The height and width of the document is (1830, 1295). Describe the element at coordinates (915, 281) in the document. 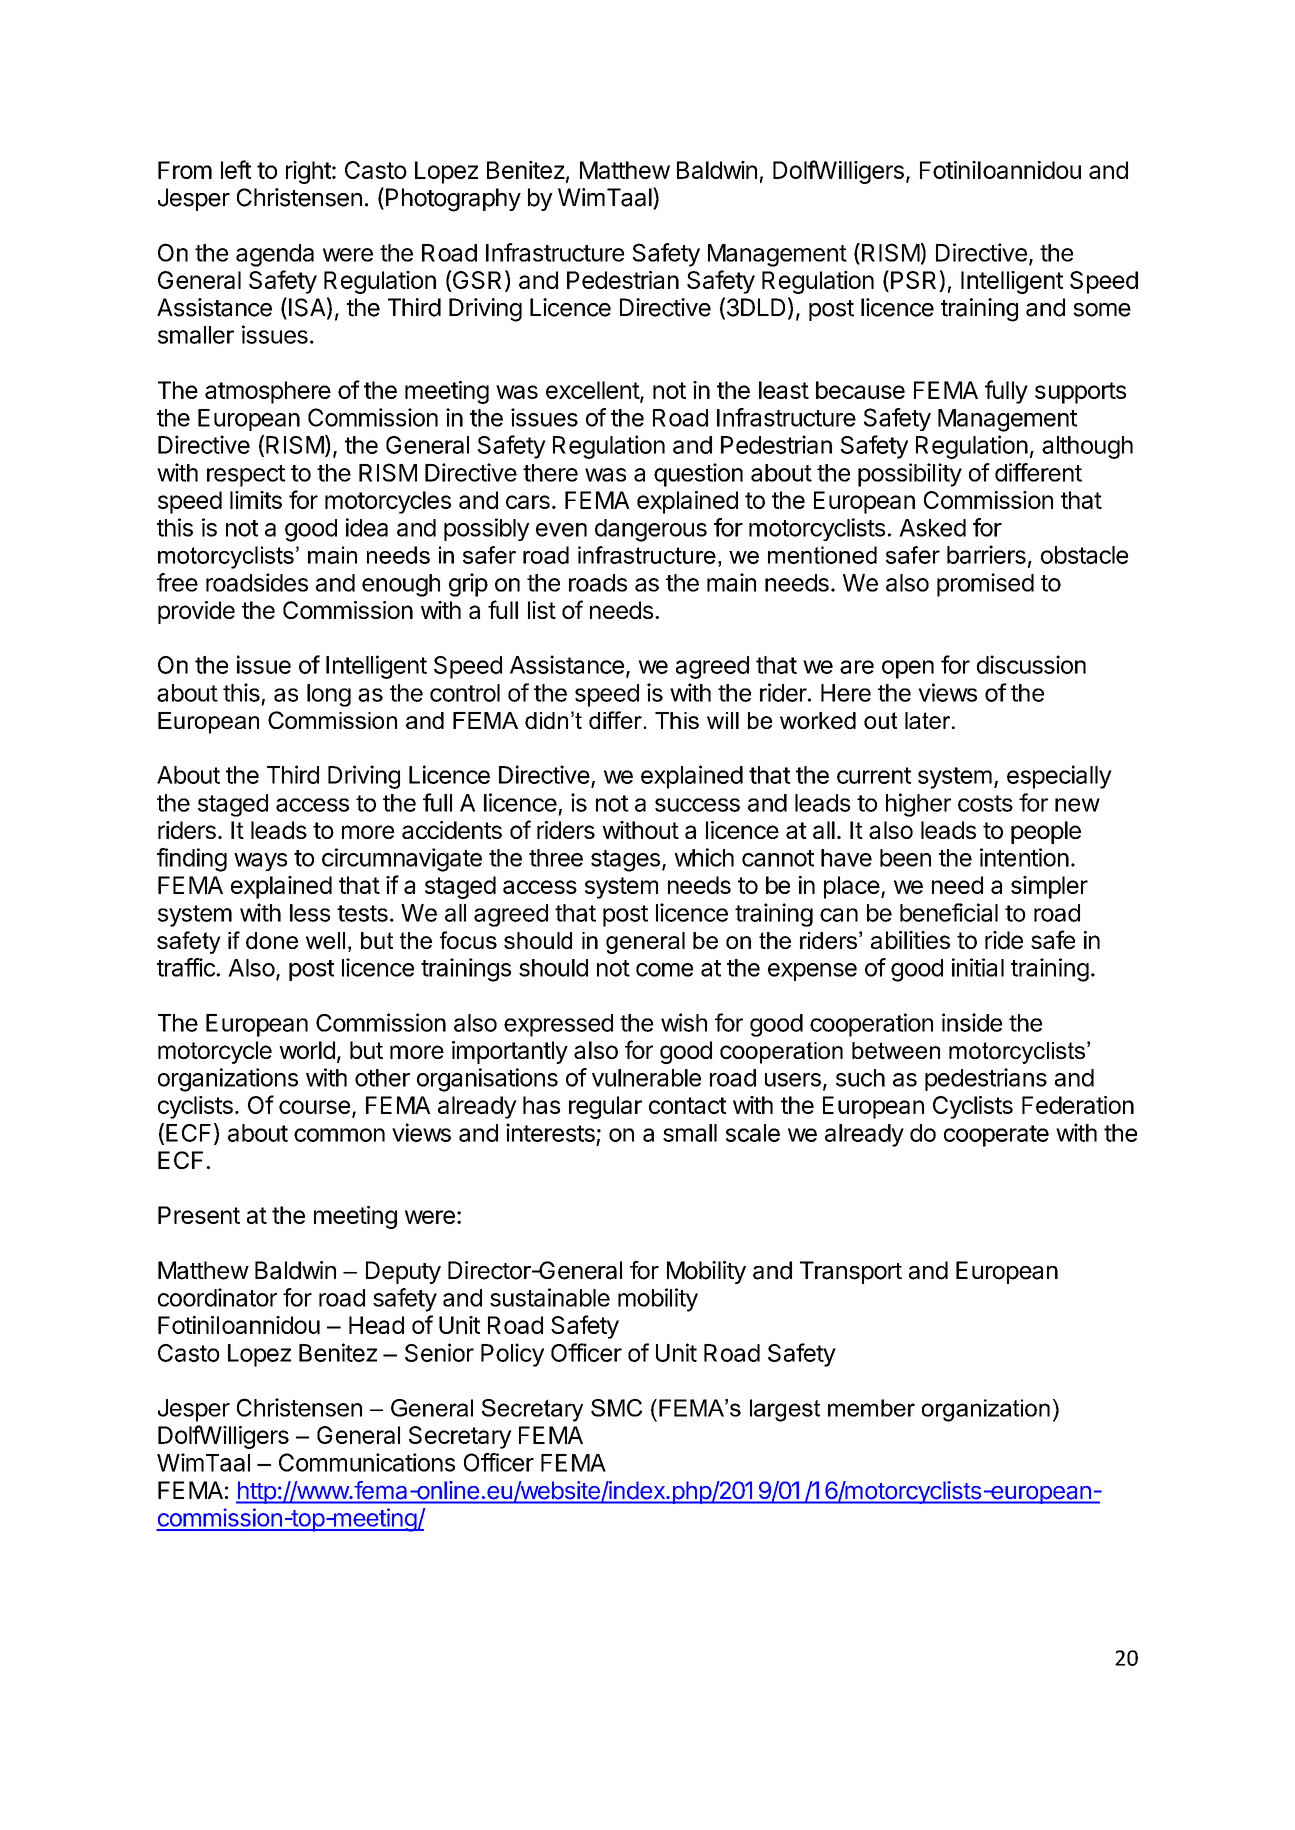

I see `PSR` at that location.
